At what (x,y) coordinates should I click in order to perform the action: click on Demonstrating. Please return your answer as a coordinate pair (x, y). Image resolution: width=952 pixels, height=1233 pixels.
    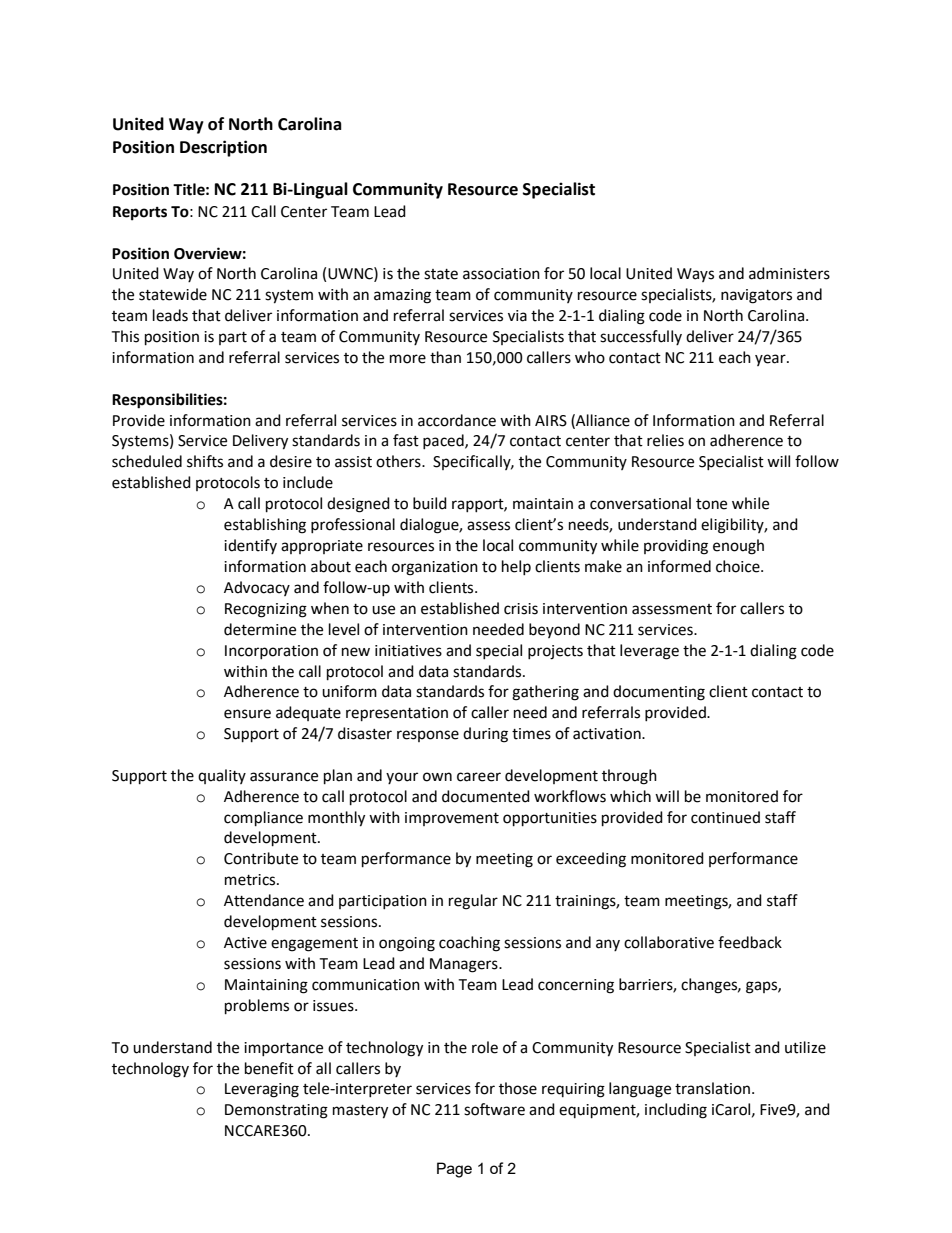
    Looking at the image, I should click on (276, 1111).
